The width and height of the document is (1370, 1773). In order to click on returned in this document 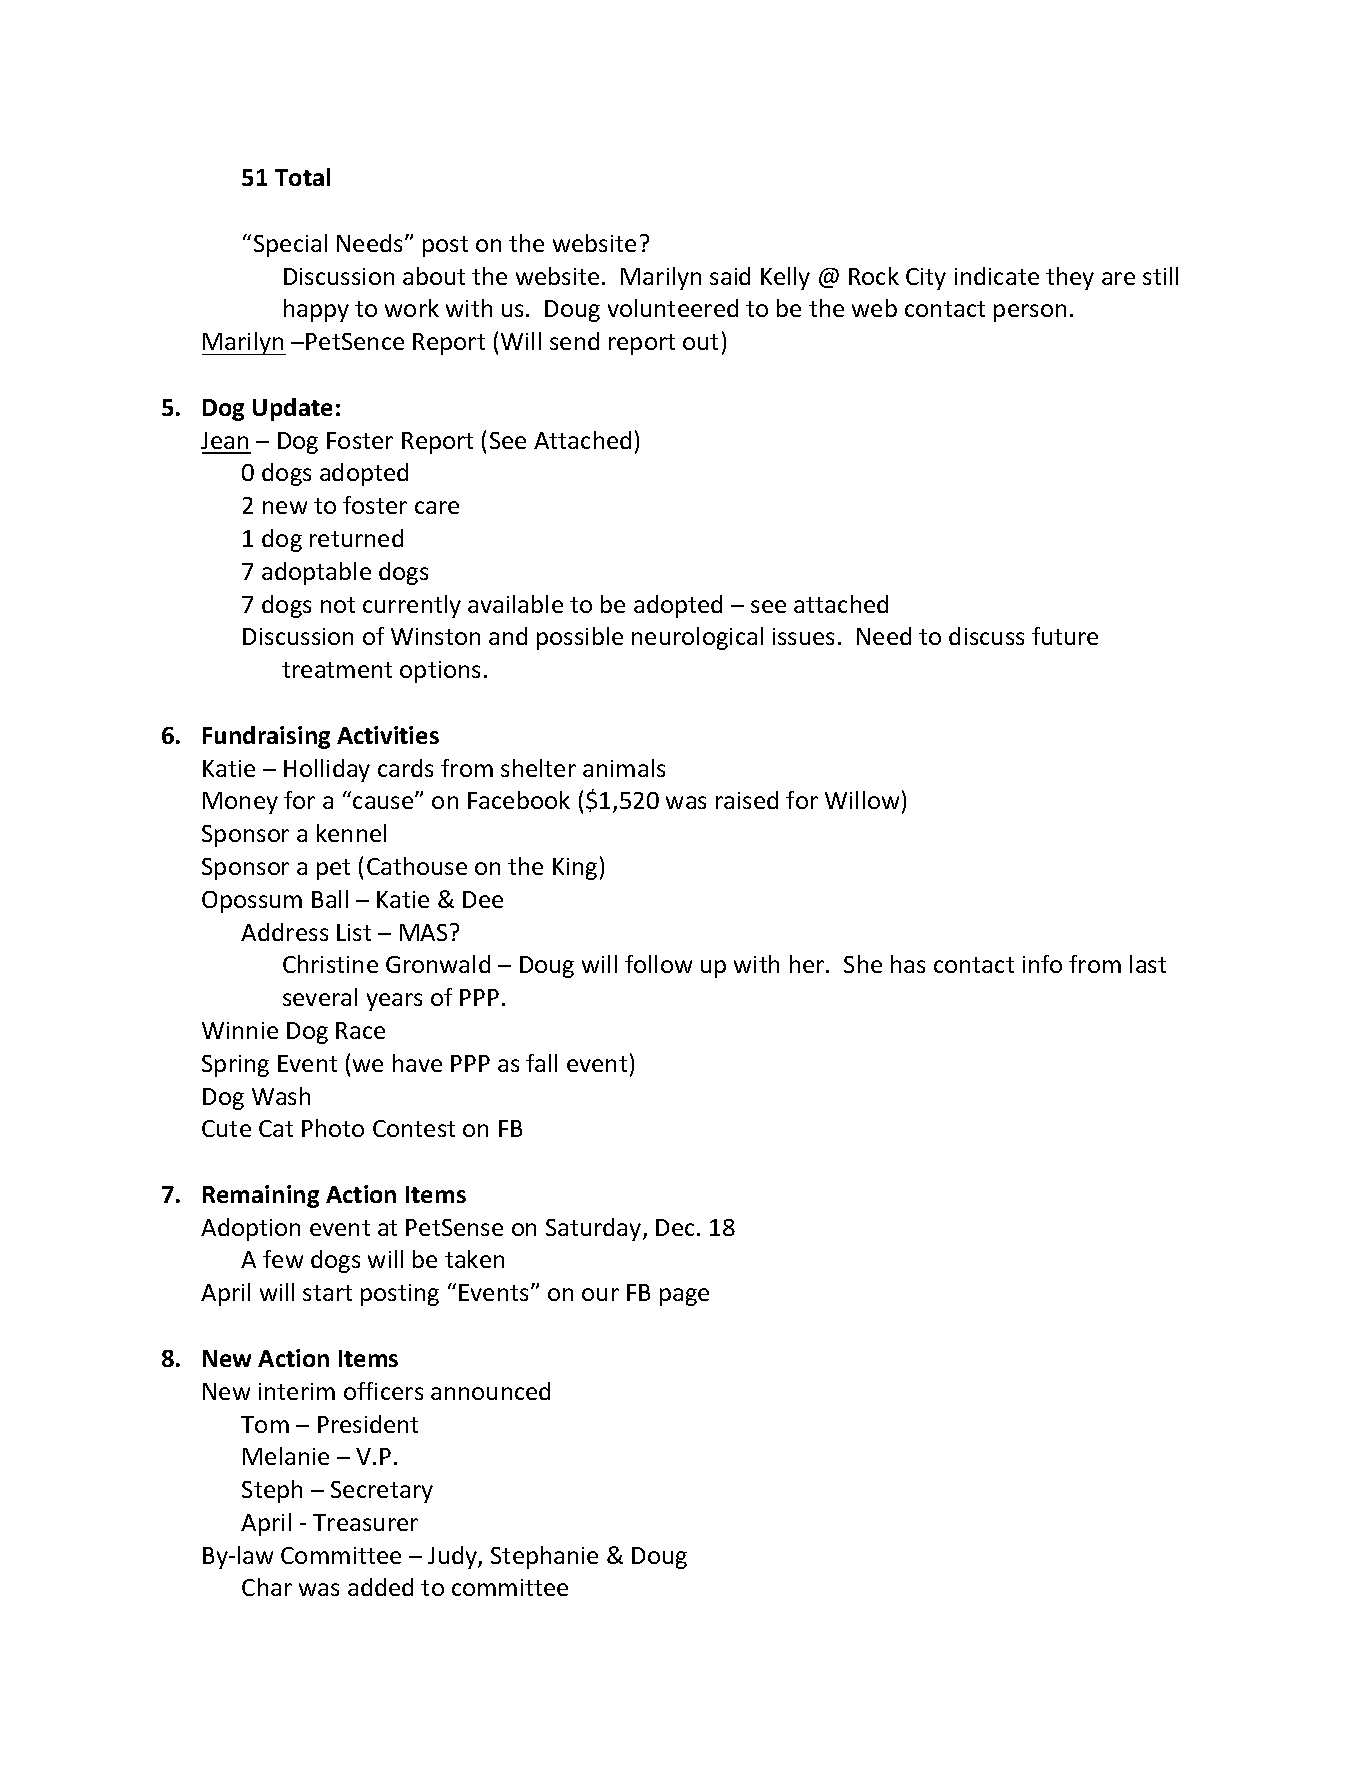, I will do `click(356, 538)`.
